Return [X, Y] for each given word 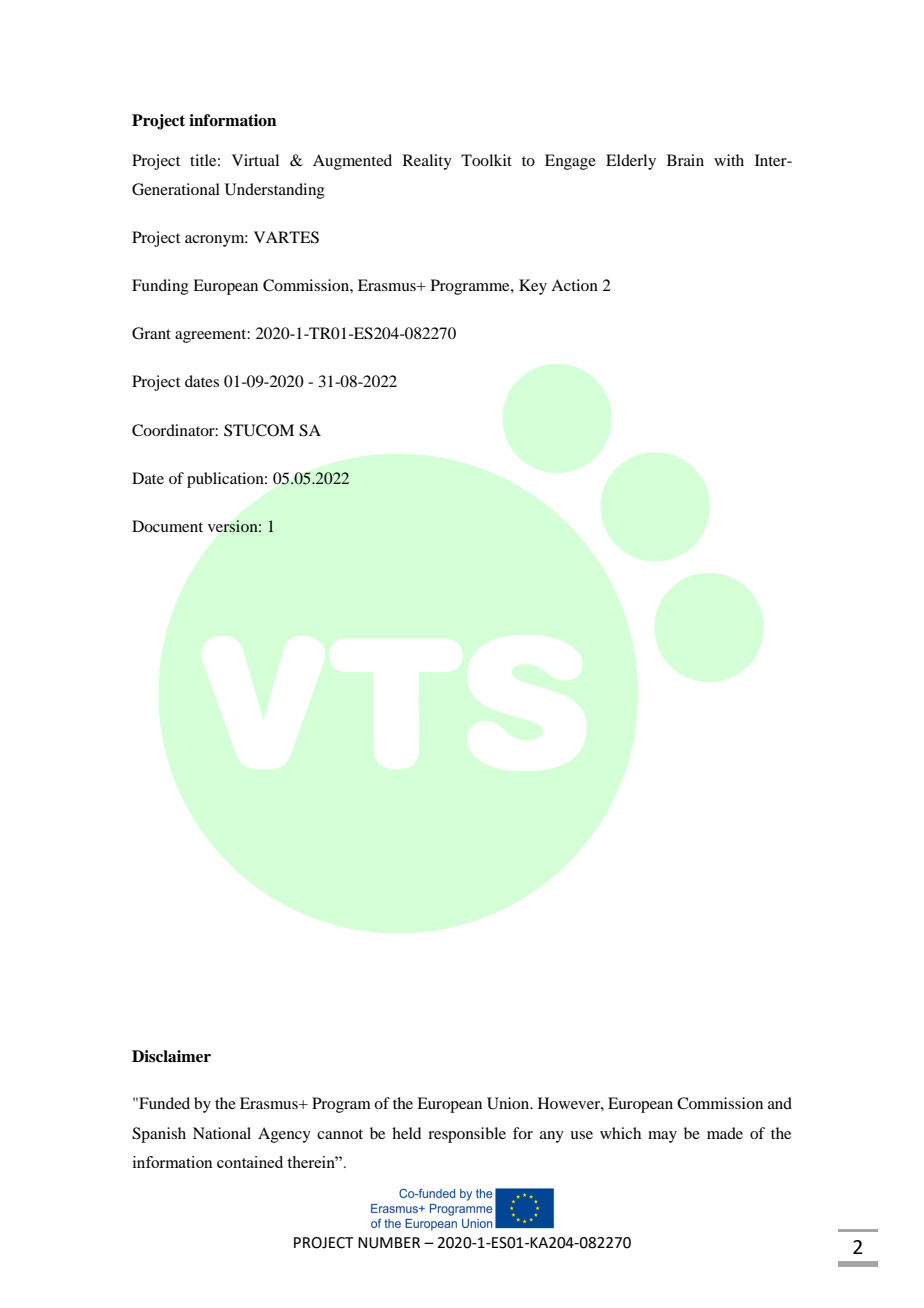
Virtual [255, 160]
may [662, 1137]
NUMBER [389, 1243]
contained [250, 1162]
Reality [427, 162]
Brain [685, 160]
